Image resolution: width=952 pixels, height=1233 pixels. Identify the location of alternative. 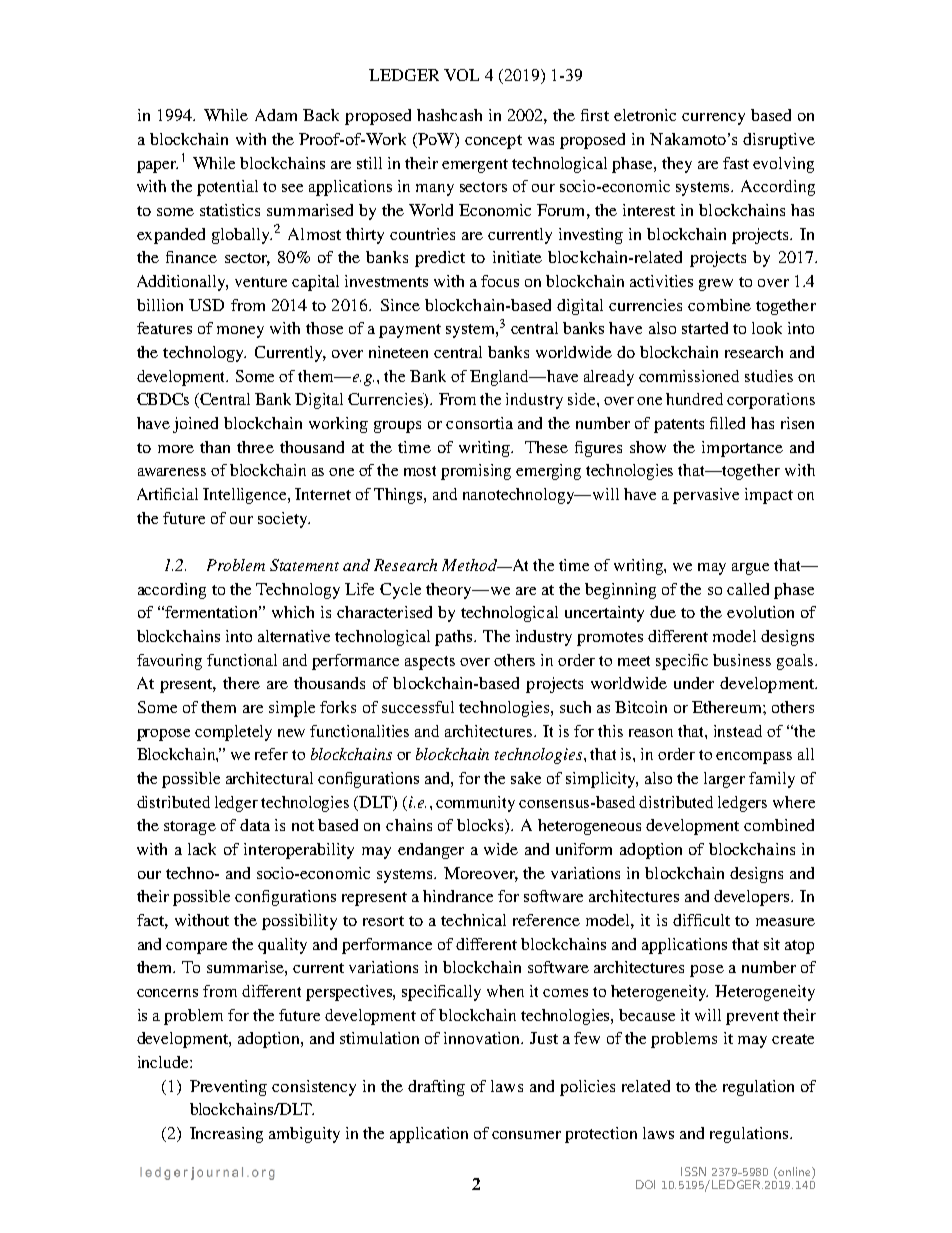
(294, 636).
